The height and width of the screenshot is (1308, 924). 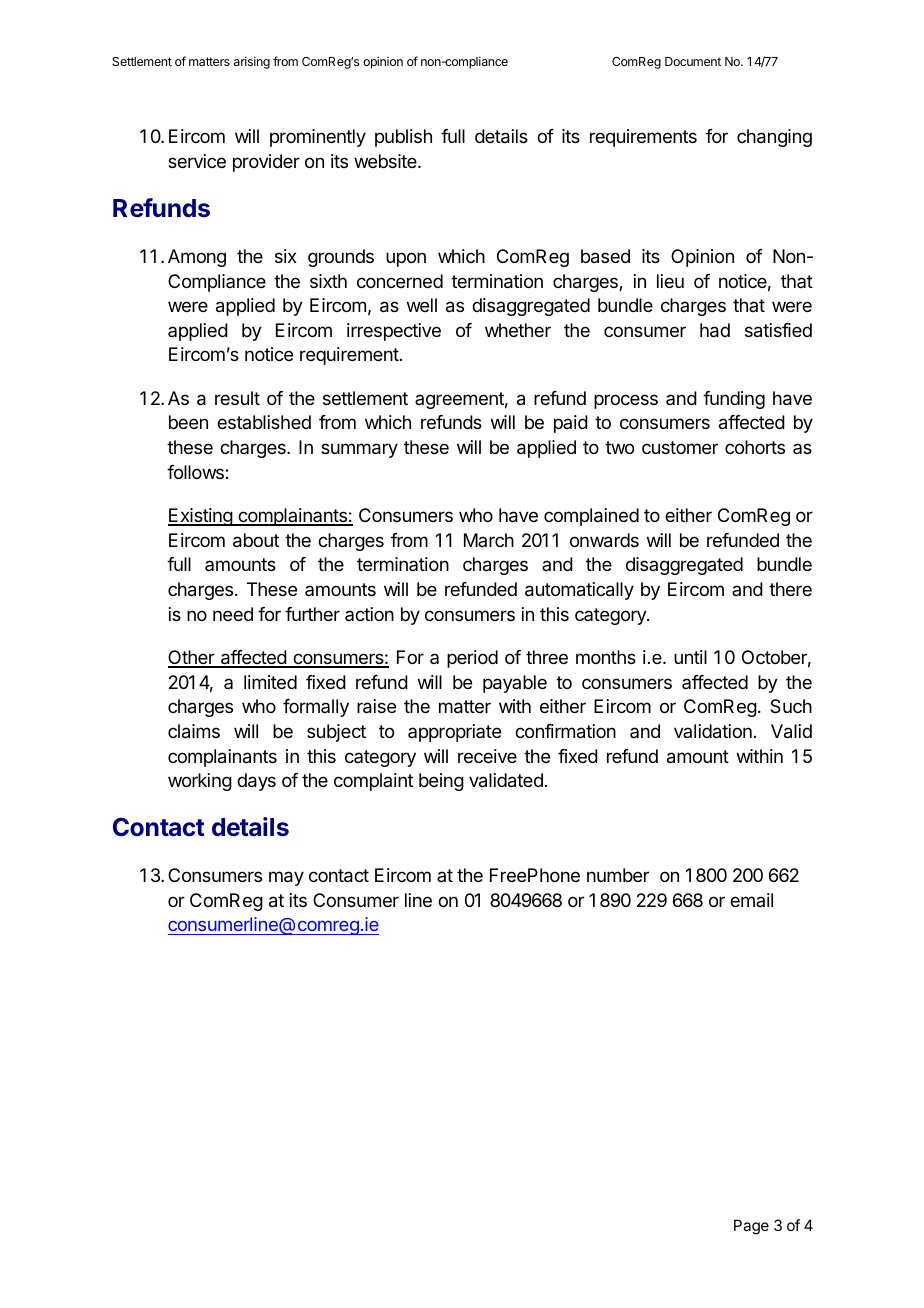 What do you see at coordinates (403, 138) in the screenshot?
I see `publish` at bounding box center [403, 138].
